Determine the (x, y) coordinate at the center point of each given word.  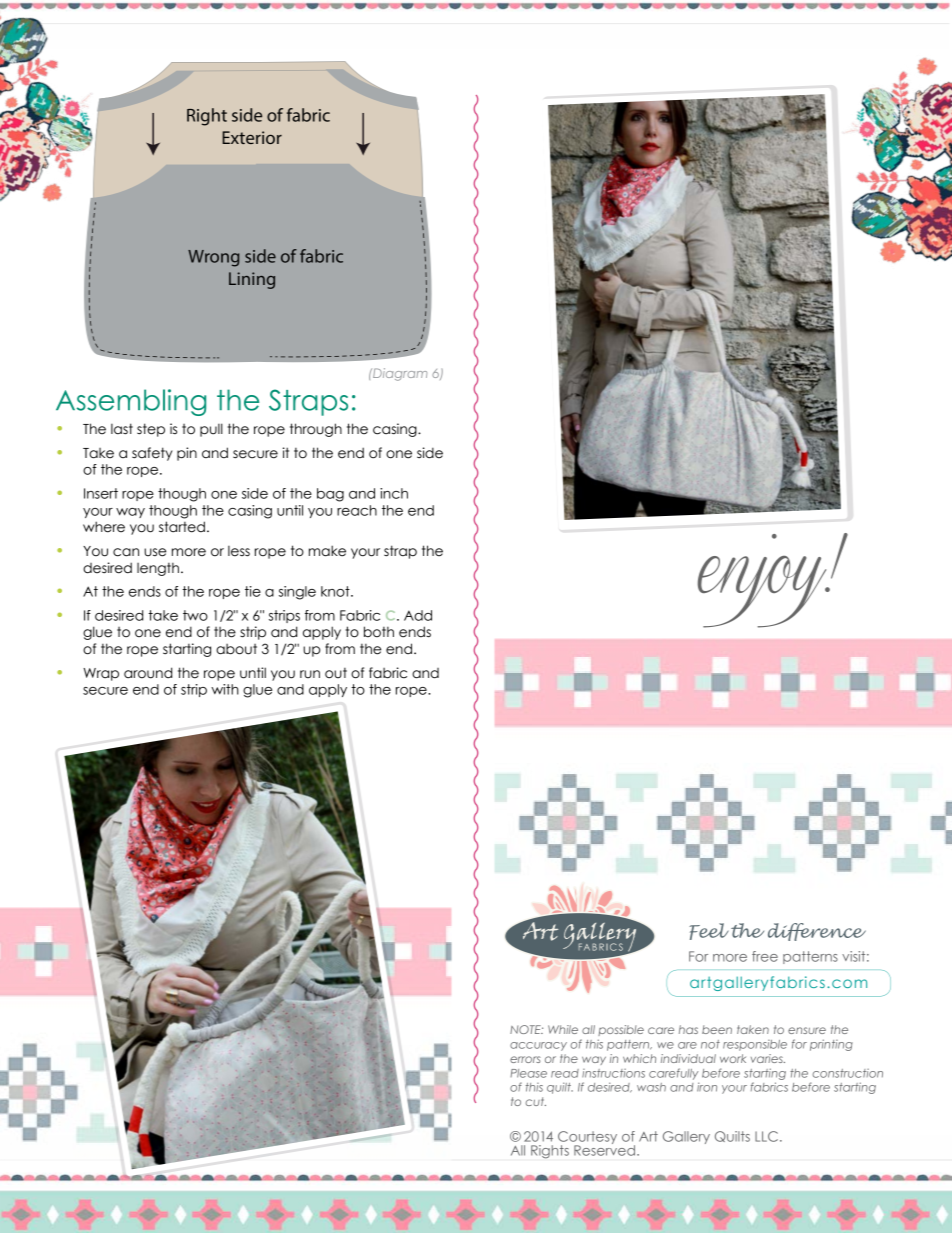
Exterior (252, 137)
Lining (252, 280)
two (195, 615)
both (379, 632)
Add (418, 615)
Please (528, 1073)
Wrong (213, 258)
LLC (766, 1136)
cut (536, 1101)
